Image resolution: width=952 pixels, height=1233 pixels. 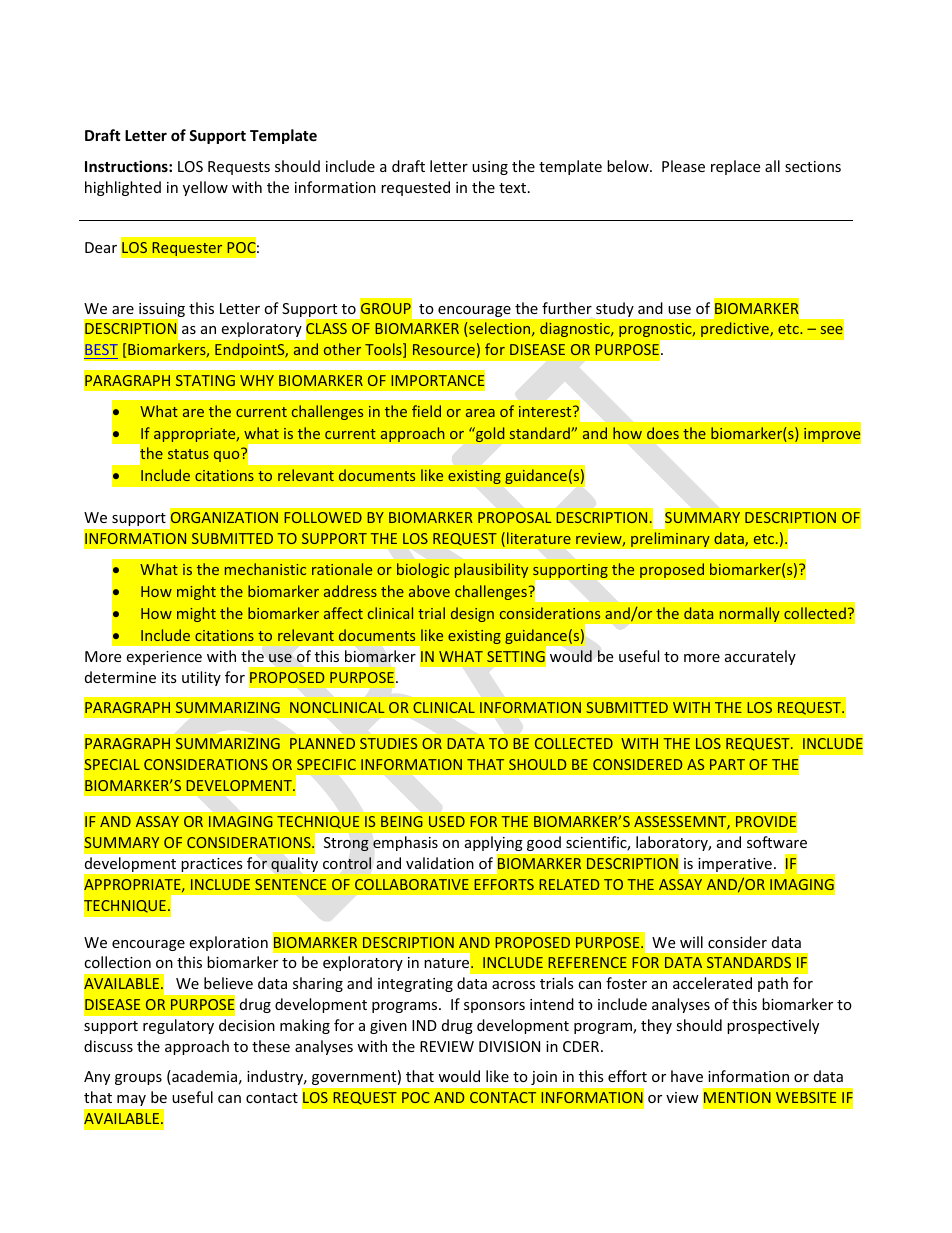 What do you see at coordinates (735, 167) in the screenshot?
I see `replace` at bounding box center [735, 167].
